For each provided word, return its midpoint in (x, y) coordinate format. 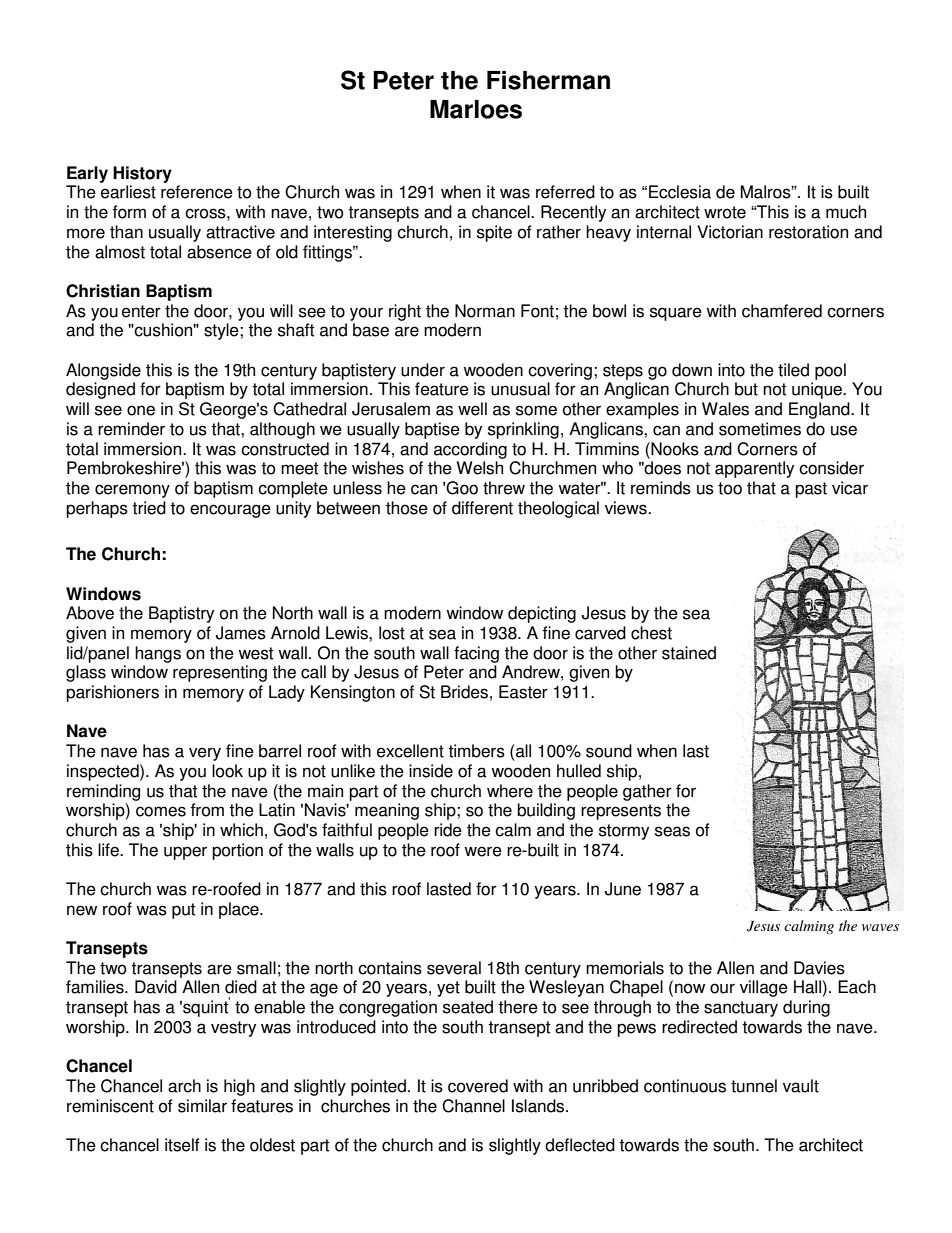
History (142, 174)
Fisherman (548, 80)
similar (202, 1106)
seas (672, 831)
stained (689, 653)
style (222, 331)
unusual (520, 389)
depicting (542, 614)
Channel (473, 1106)
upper (185, 853)
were (483, 851)
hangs (158, 654)
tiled (793, 370)
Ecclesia (680, 192)
